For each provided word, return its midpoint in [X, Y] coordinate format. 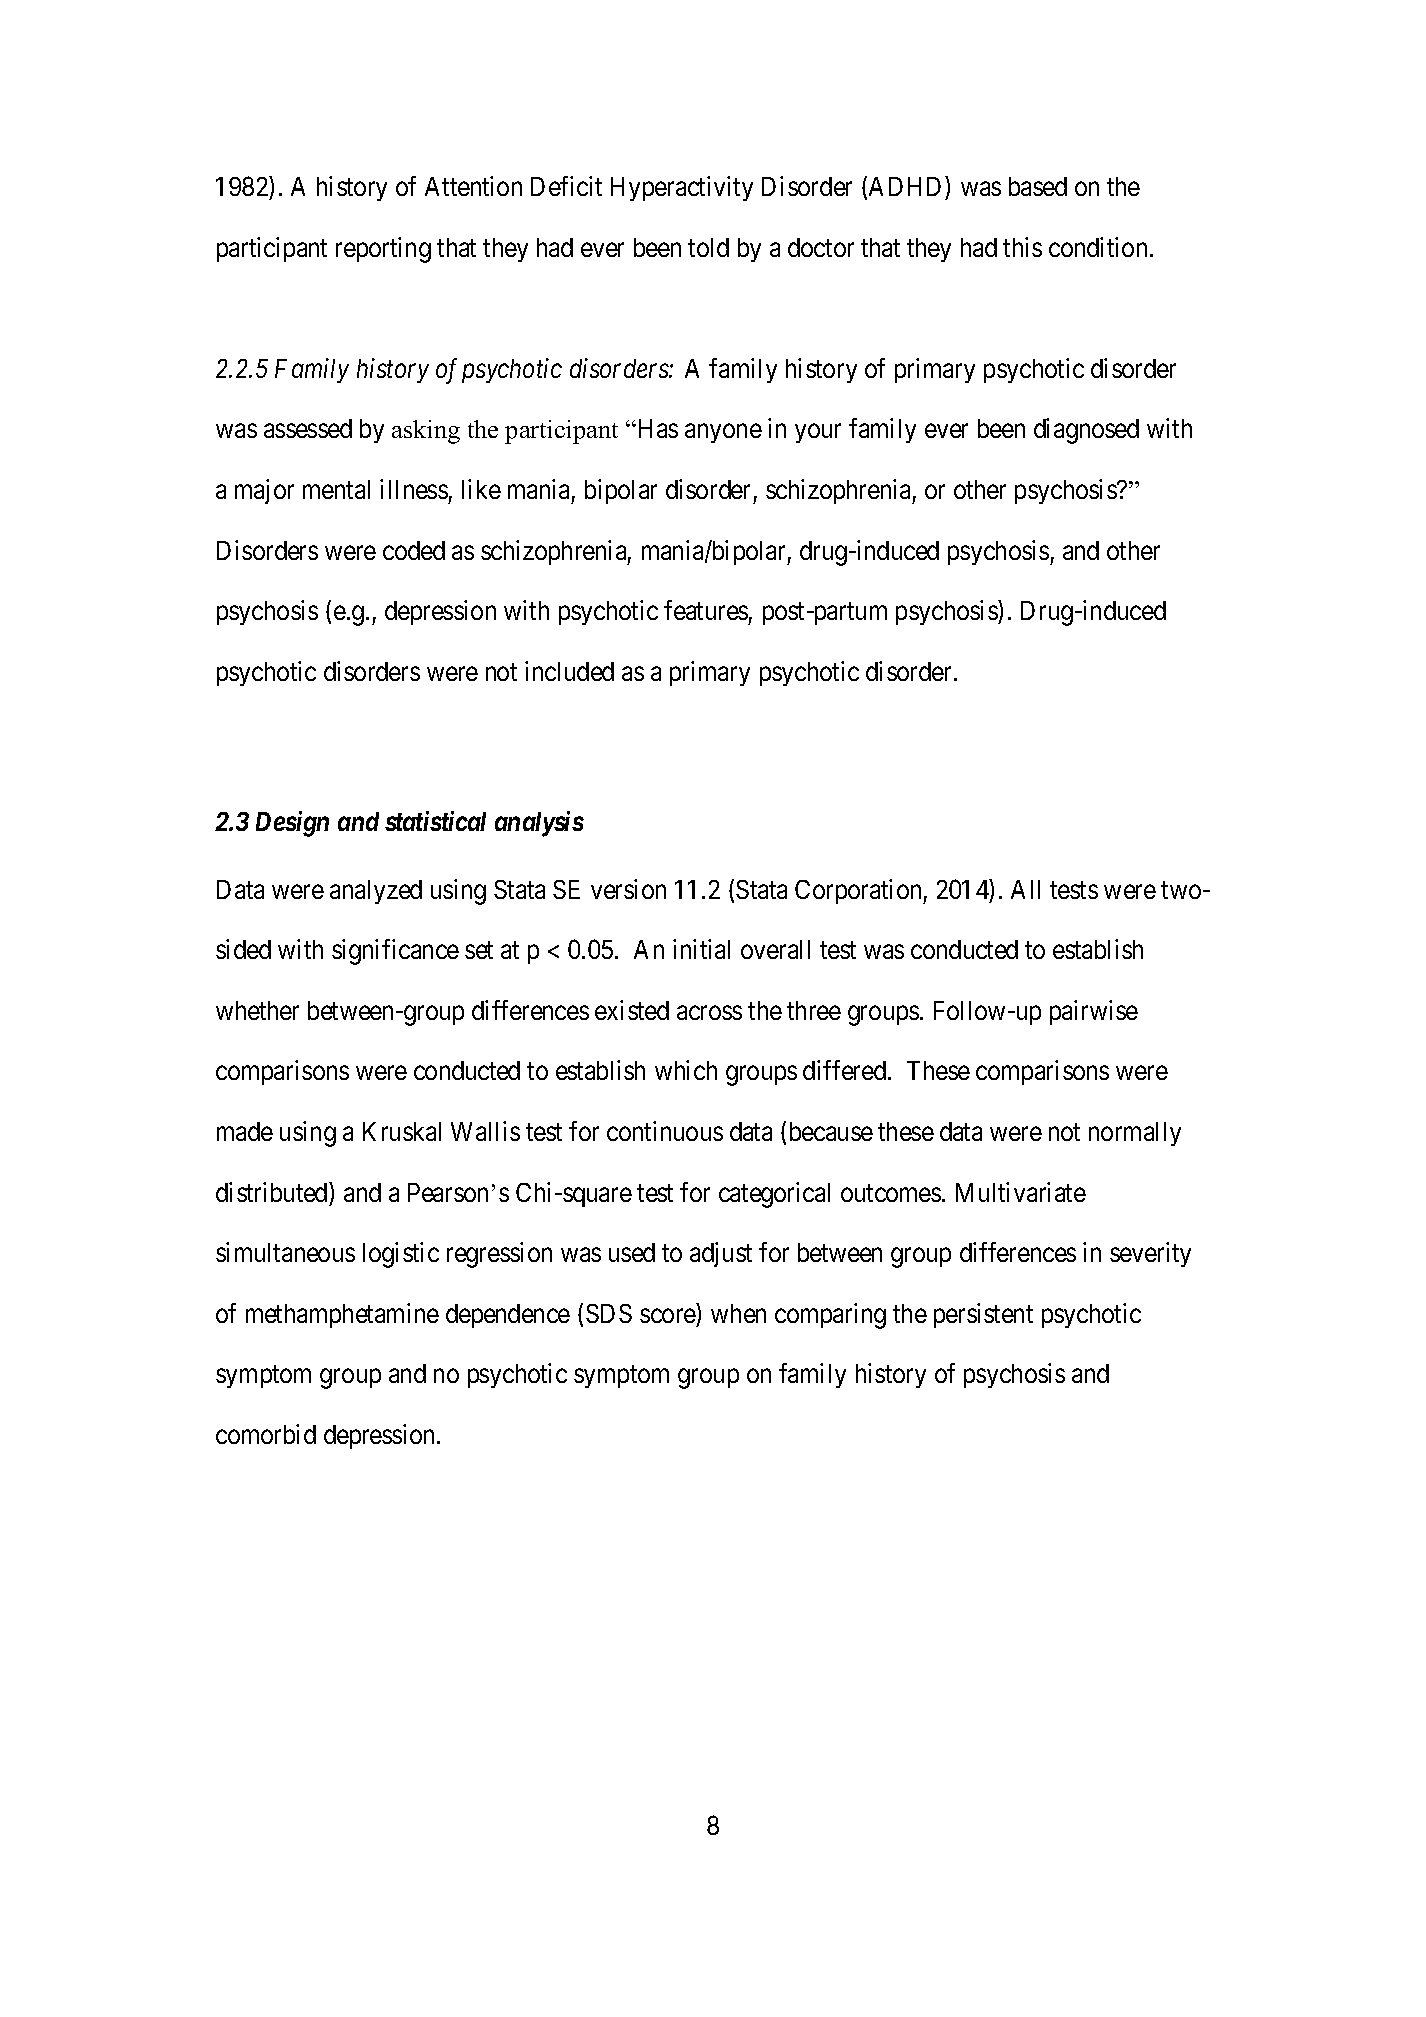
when [738, 1313]
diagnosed [1086, 431]
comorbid [266, 1434]
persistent [983, 1315]
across [709, 1013]
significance [395, 952]
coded [414, 550]
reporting [383, 250]
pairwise [1094, 1012]
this [1022, 247]
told [708, 247]
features [706, 610]
